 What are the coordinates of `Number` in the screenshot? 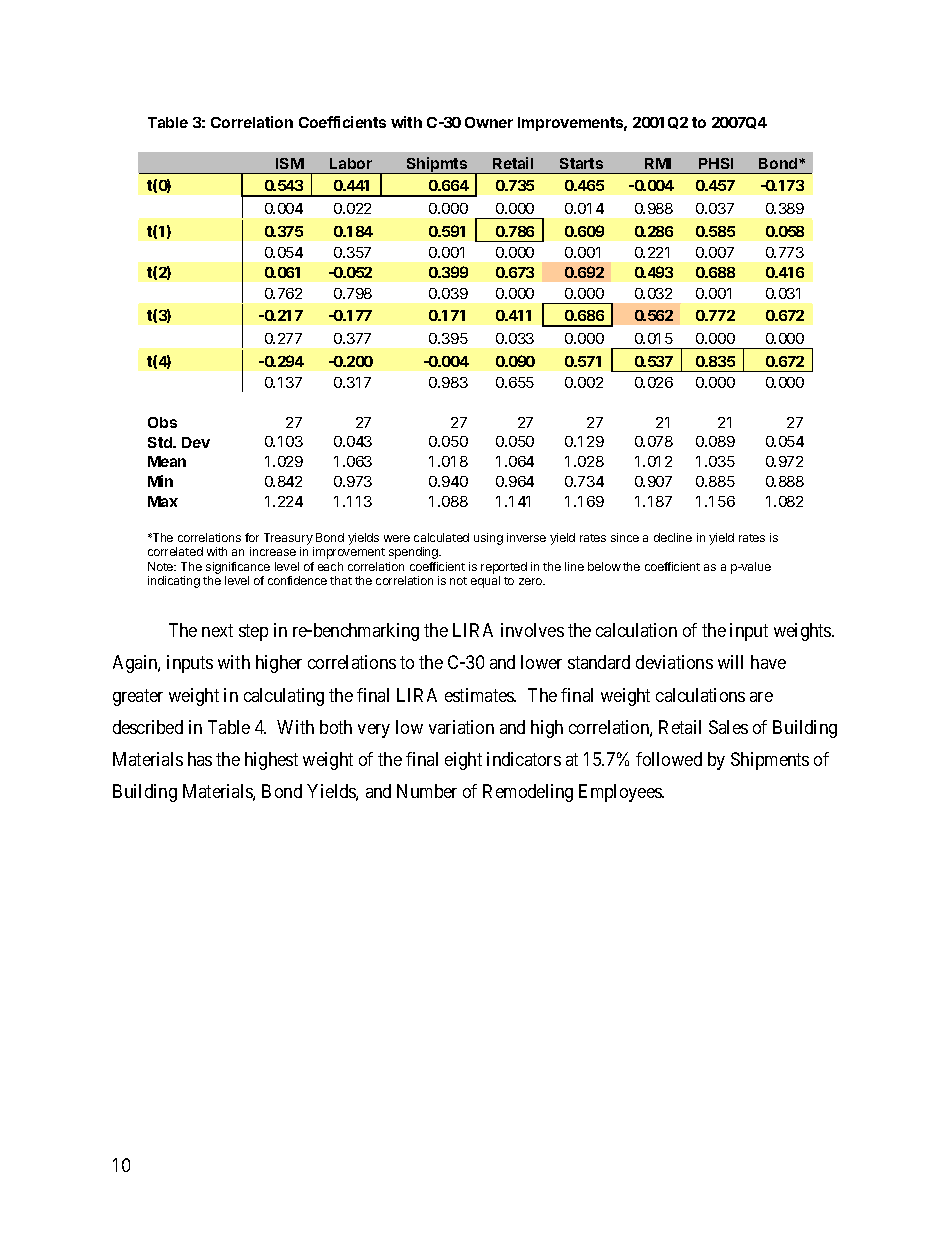 It's located at (427, 791).
